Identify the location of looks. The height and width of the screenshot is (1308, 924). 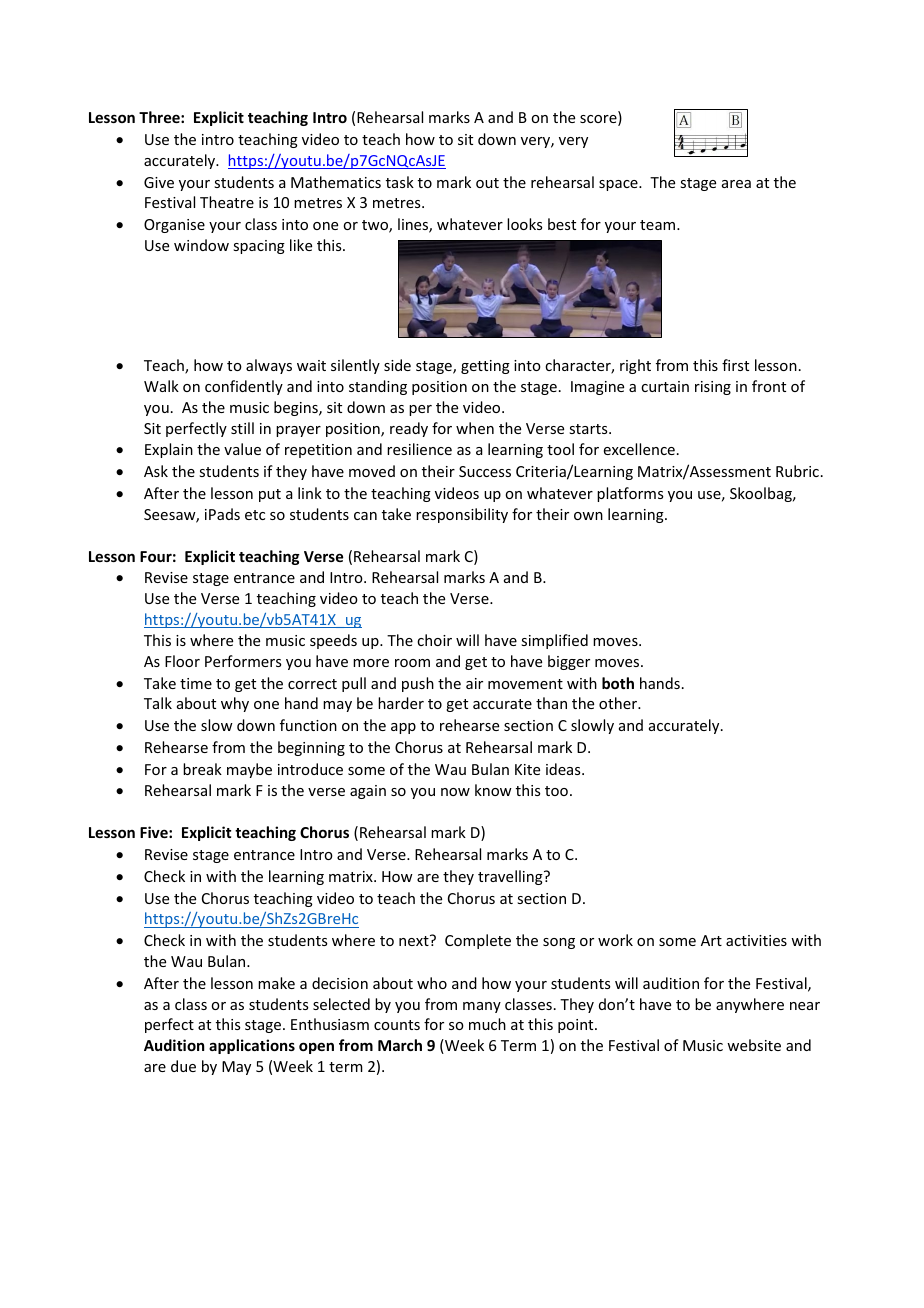
(524, 224).
